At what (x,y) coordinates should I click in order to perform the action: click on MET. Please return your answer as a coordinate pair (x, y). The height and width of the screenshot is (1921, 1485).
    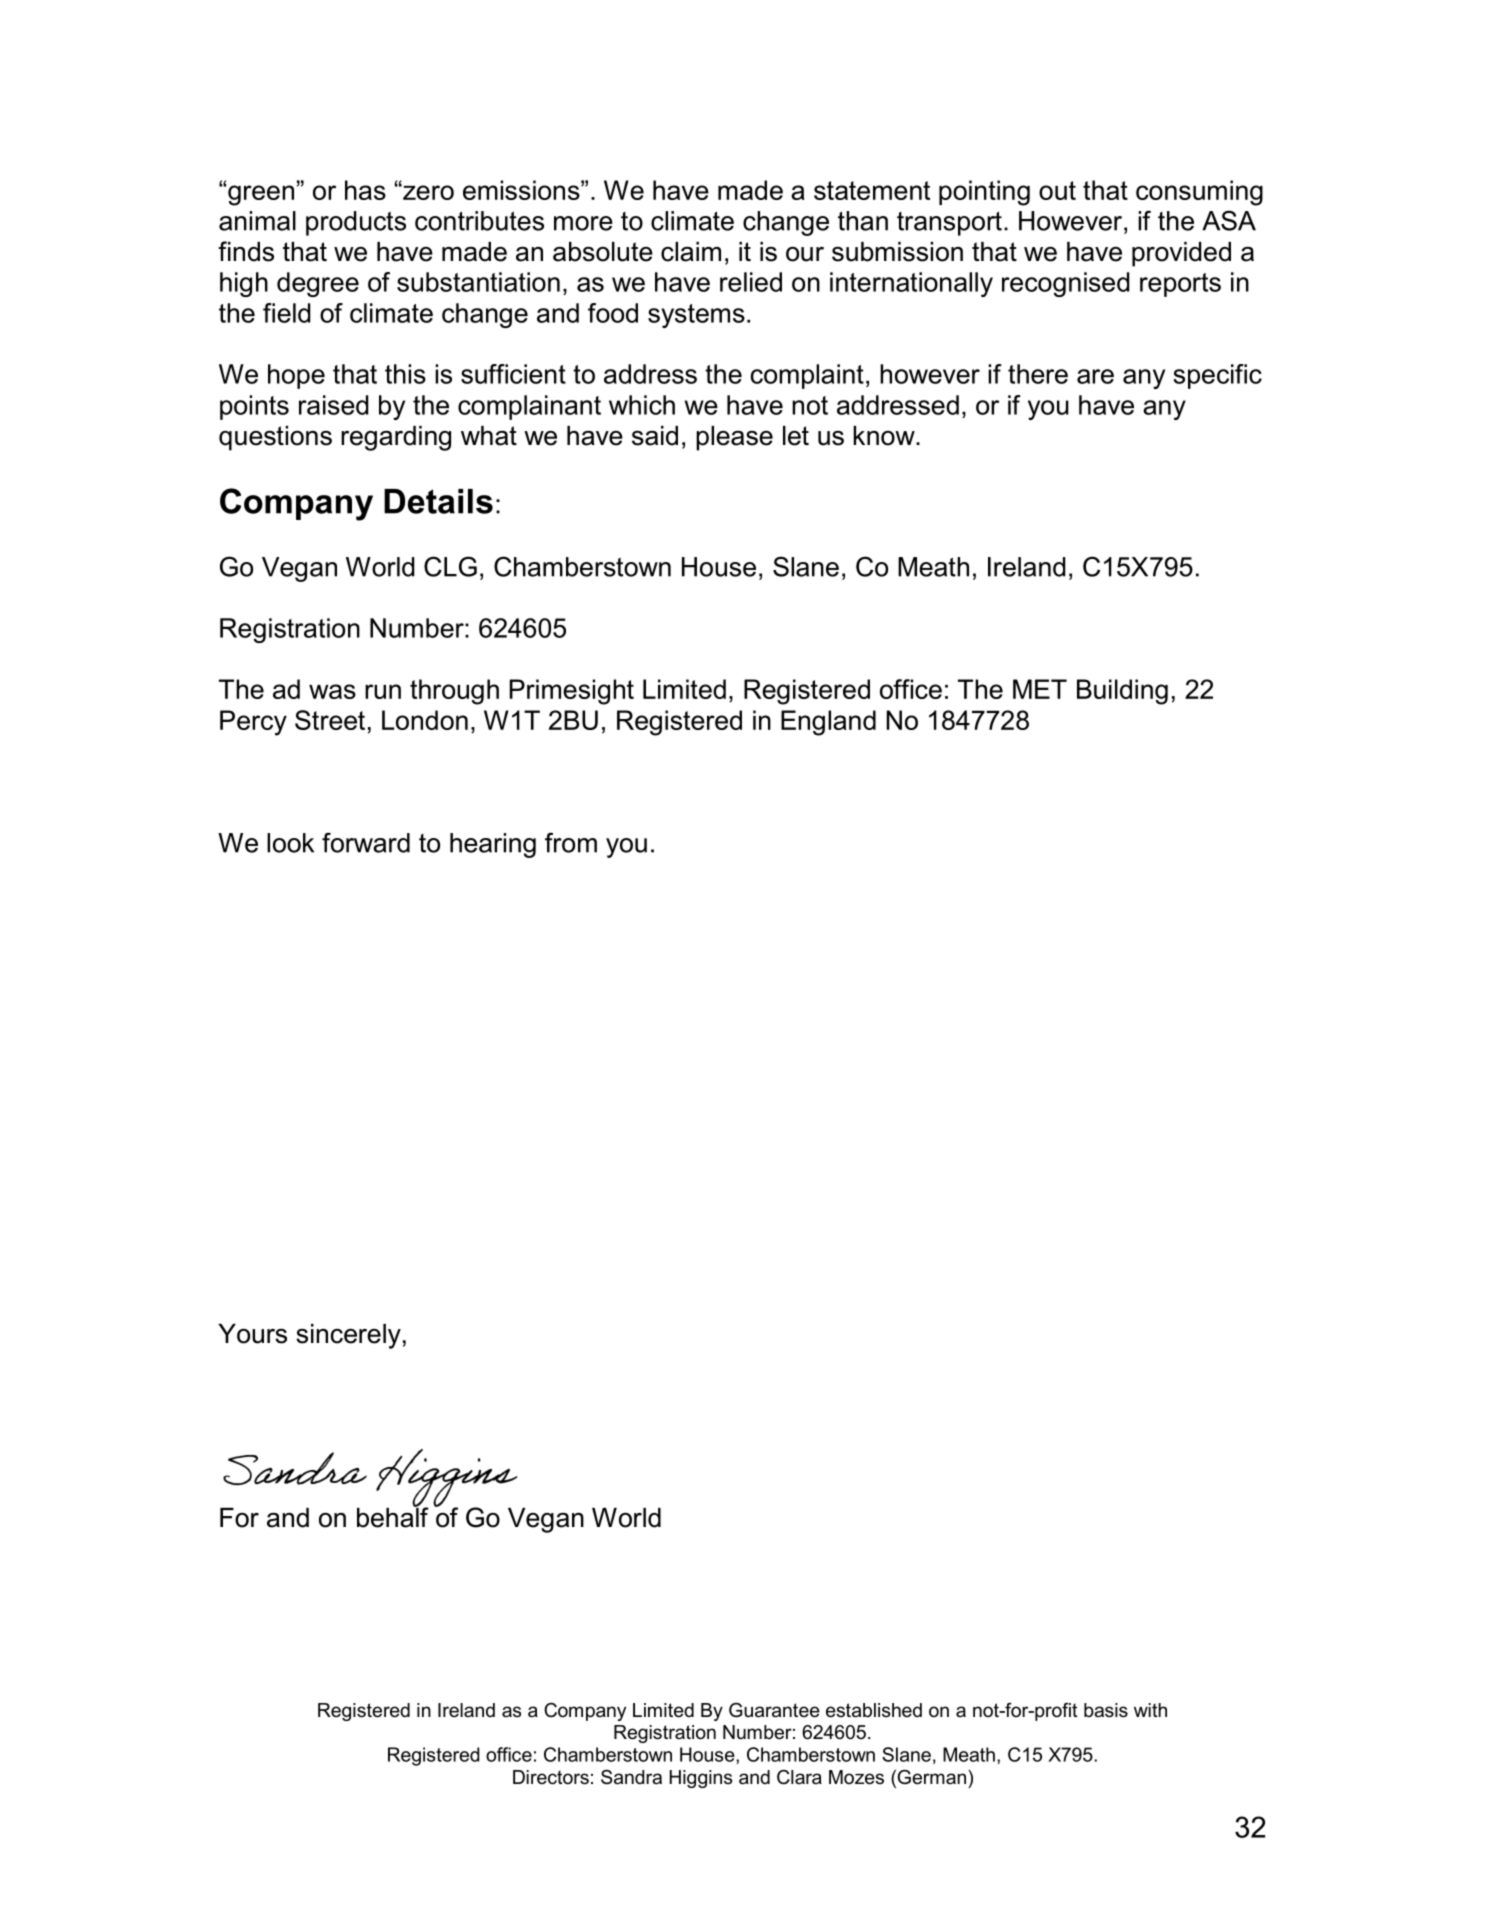
    Looking at the image, I should click on (1040, 689).
